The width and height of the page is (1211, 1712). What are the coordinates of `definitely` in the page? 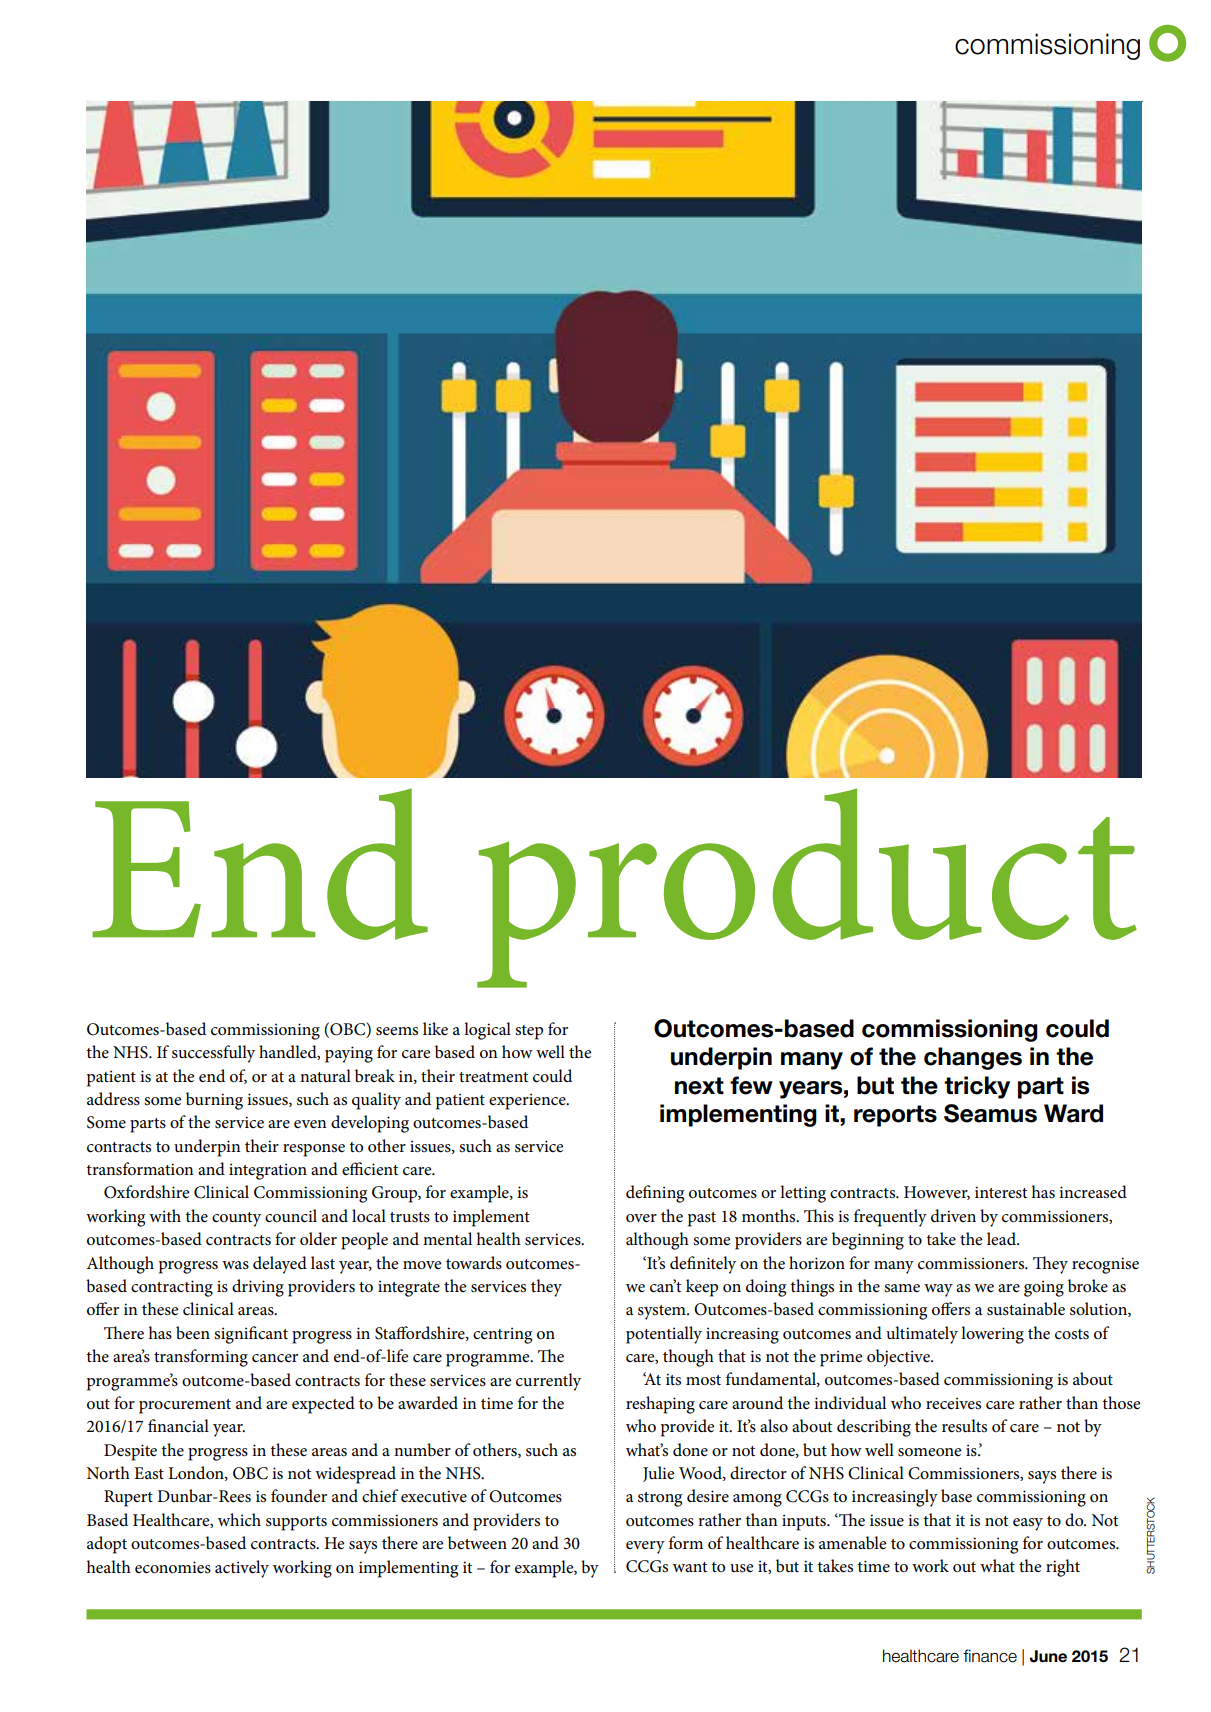 It's located at (703, 1265).
